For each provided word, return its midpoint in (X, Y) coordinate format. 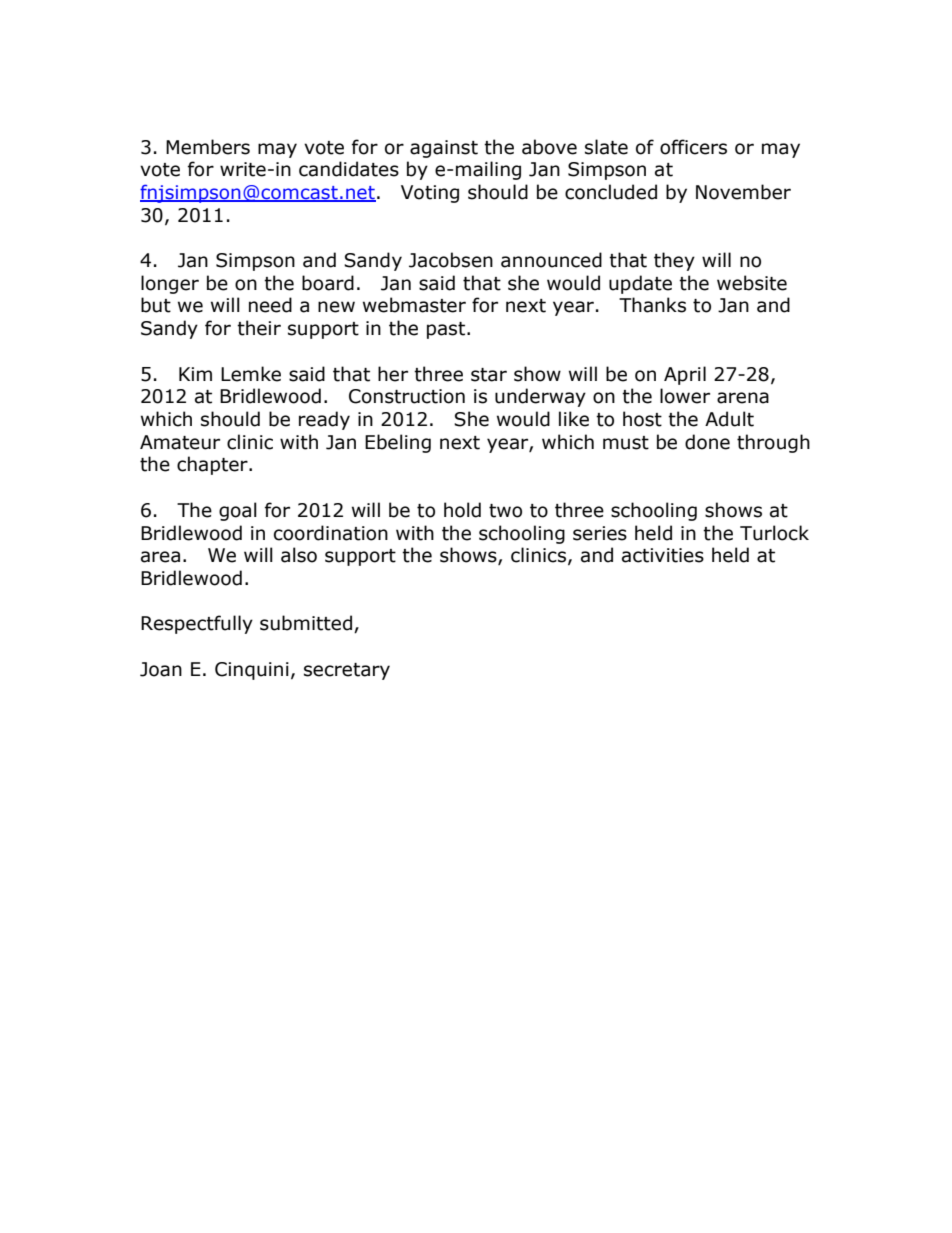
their (259, 328)
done (707, 442)
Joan (161, 669)
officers (693, 147)
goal (238, 511)
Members (208, 147)
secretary (347, 671)
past (446, 330)
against (444, 149)
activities (663, 555)
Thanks (652, 305)
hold (462, 510)
